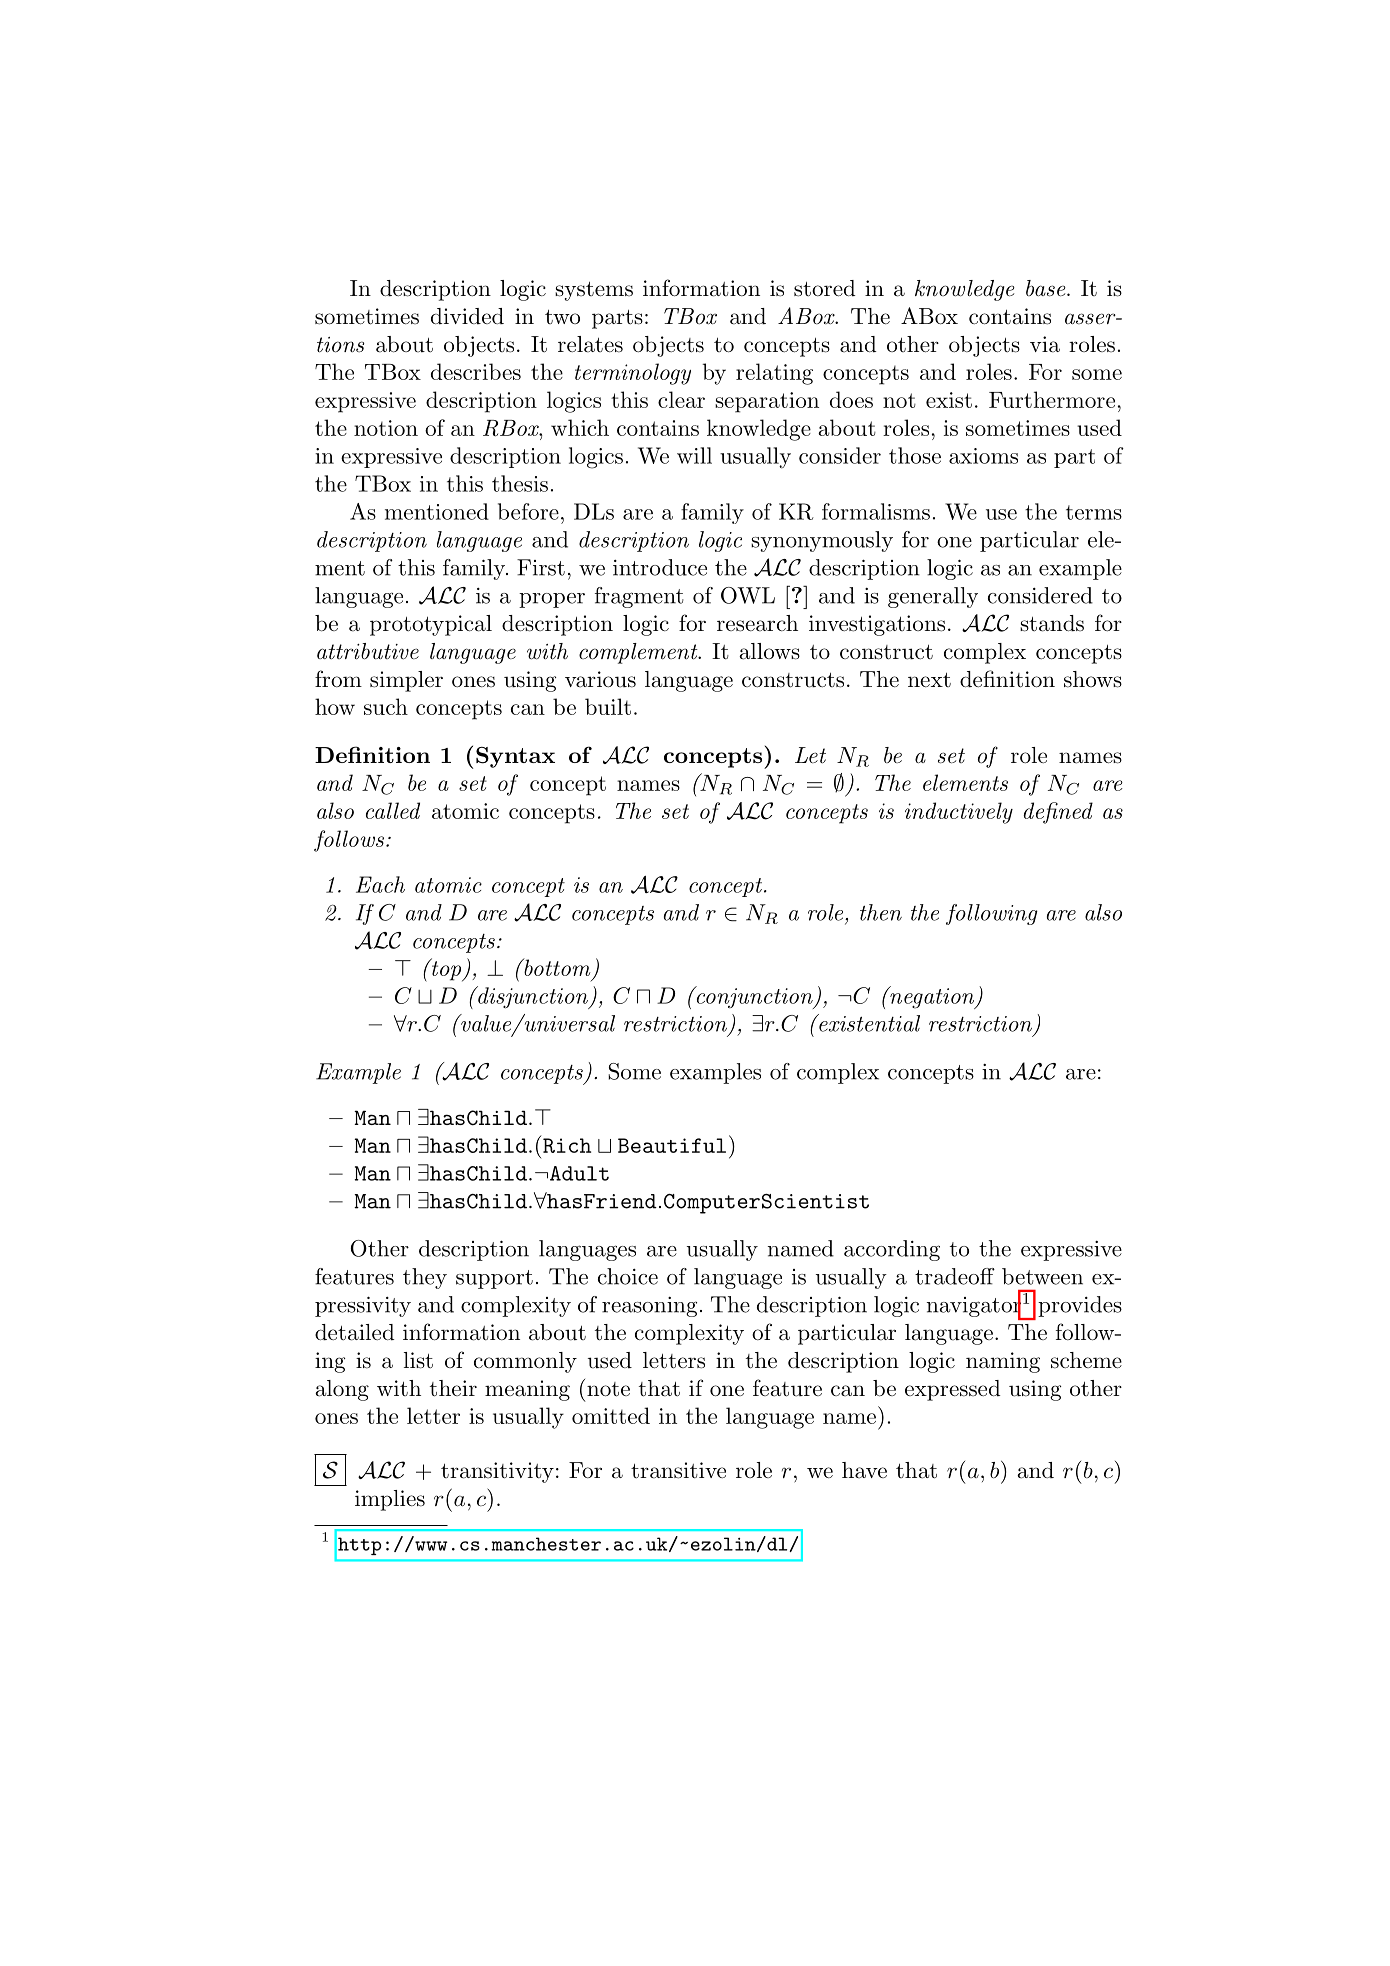  I want to click on relating, so click(774, 374).
